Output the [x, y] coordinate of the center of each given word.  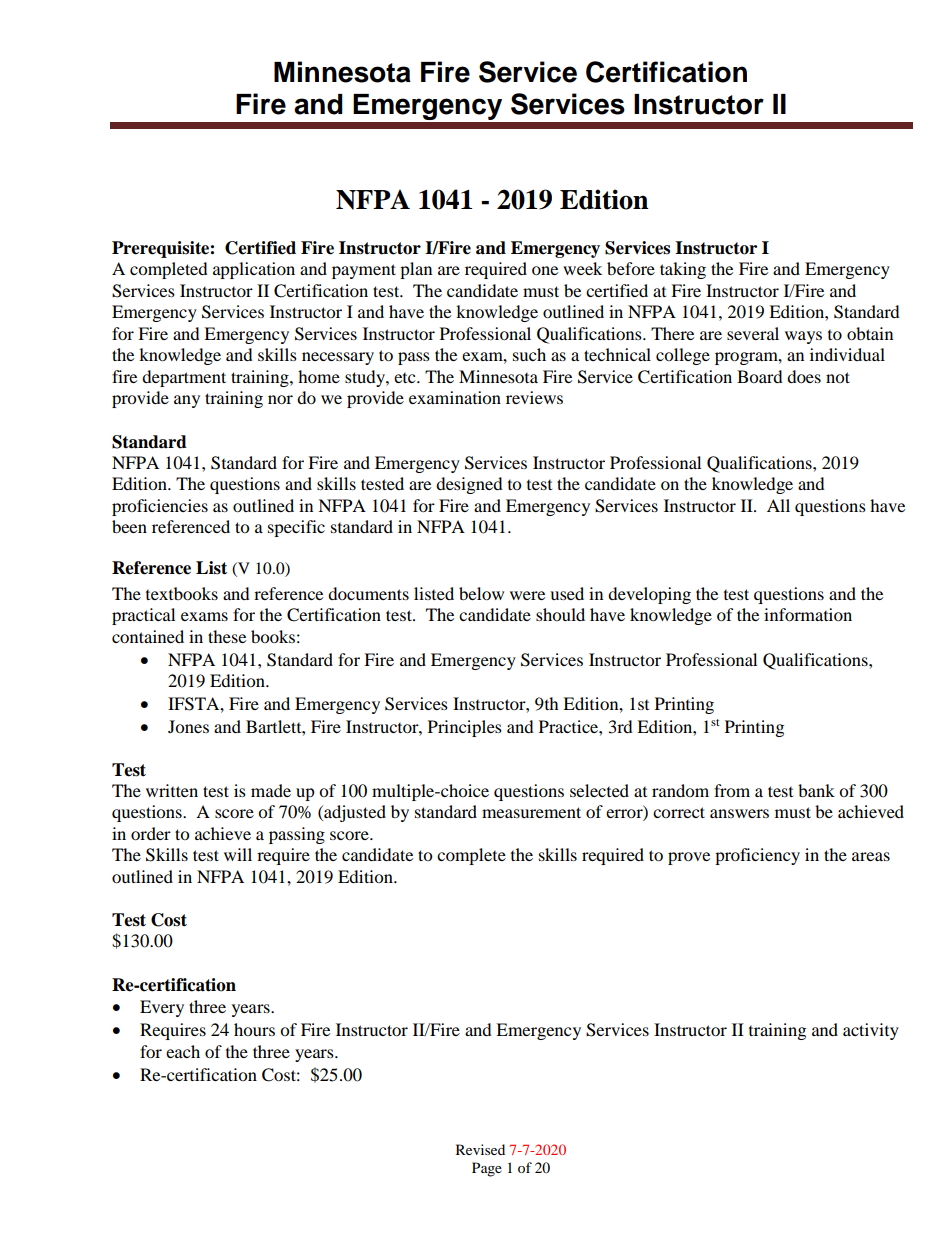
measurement [531, 812]
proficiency [757, 856]
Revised [480, 1149]
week [582, 268]
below [481, 593]
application [254, 270]
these [227, 636]
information [808, 614]
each [183, 1051]
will [238, 854]
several [753, 333]
